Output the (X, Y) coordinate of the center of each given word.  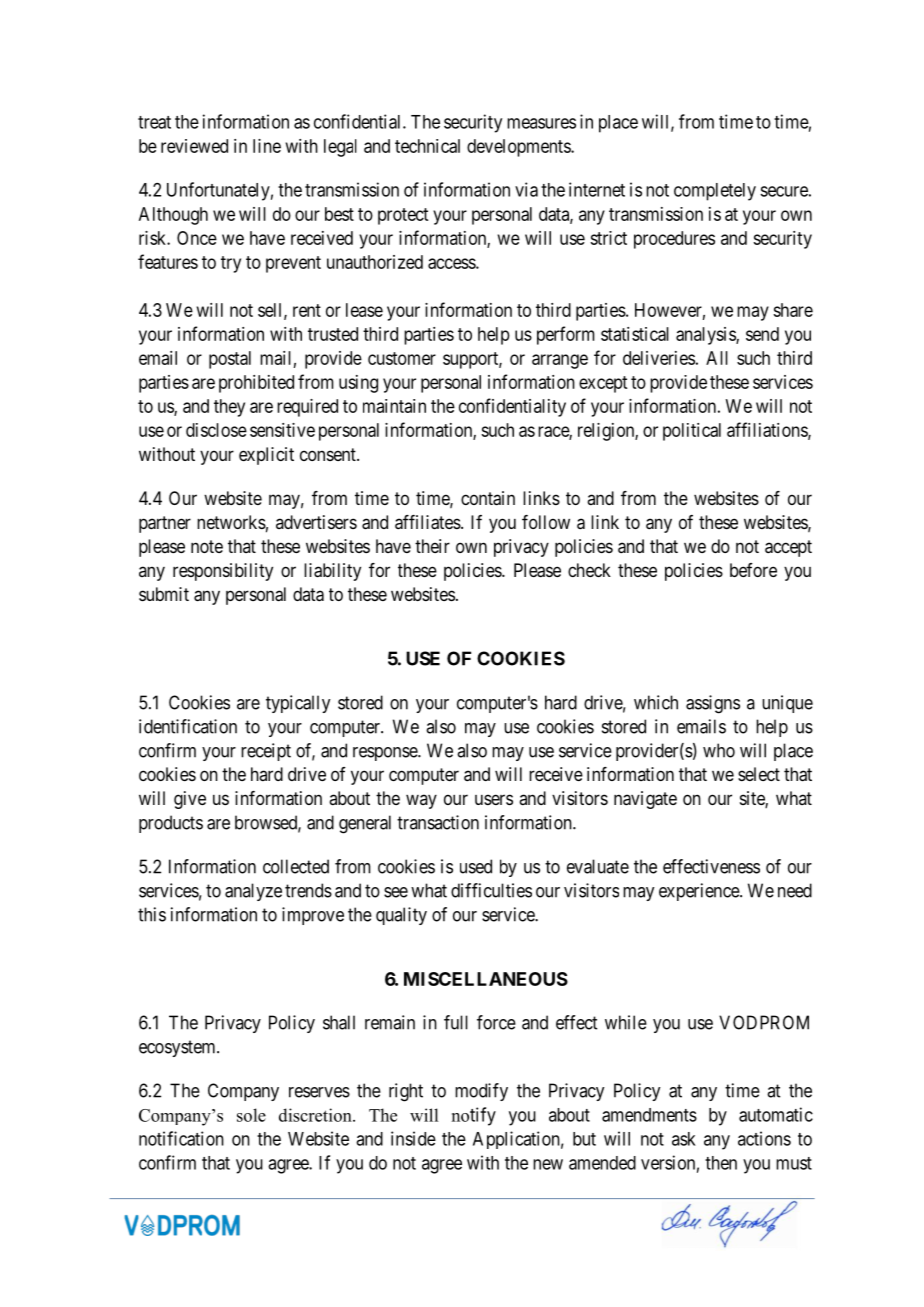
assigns (713, 704)
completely (715, 192)
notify (474, 1116)
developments (519, 148)
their (432, 546)
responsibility (223, 572)
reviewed (194, 146)
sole (251, 1115)
